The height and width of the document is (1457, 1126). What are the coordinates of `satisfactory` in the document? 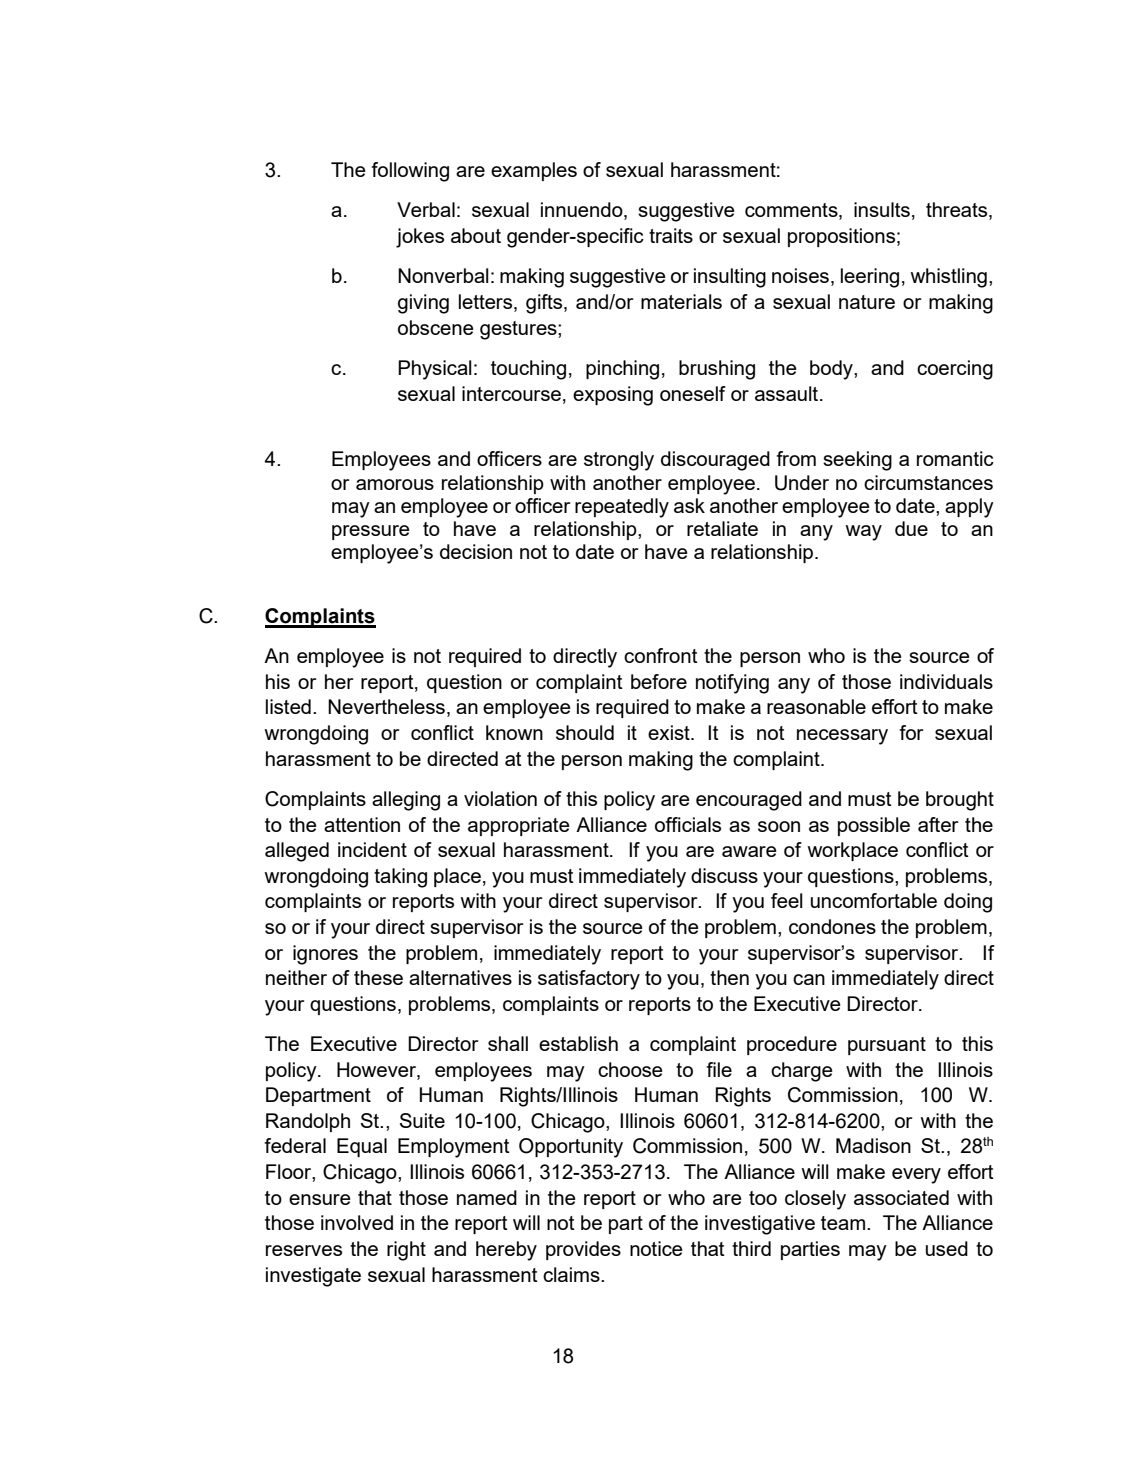 It's located at (589, 980).
